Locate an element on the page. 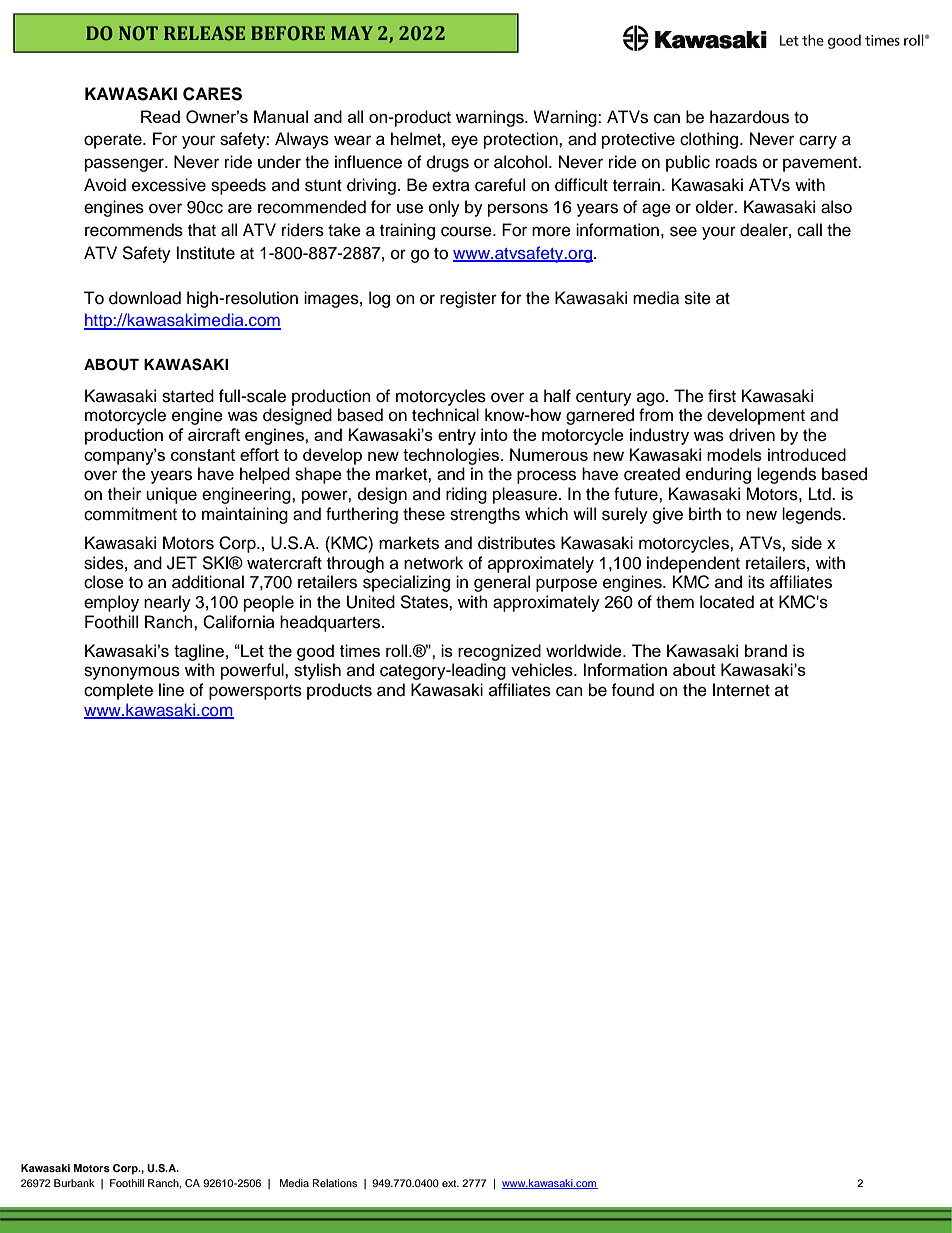 This document has width=952, height=1233. vehicles is located at coordinates (543, 670).
